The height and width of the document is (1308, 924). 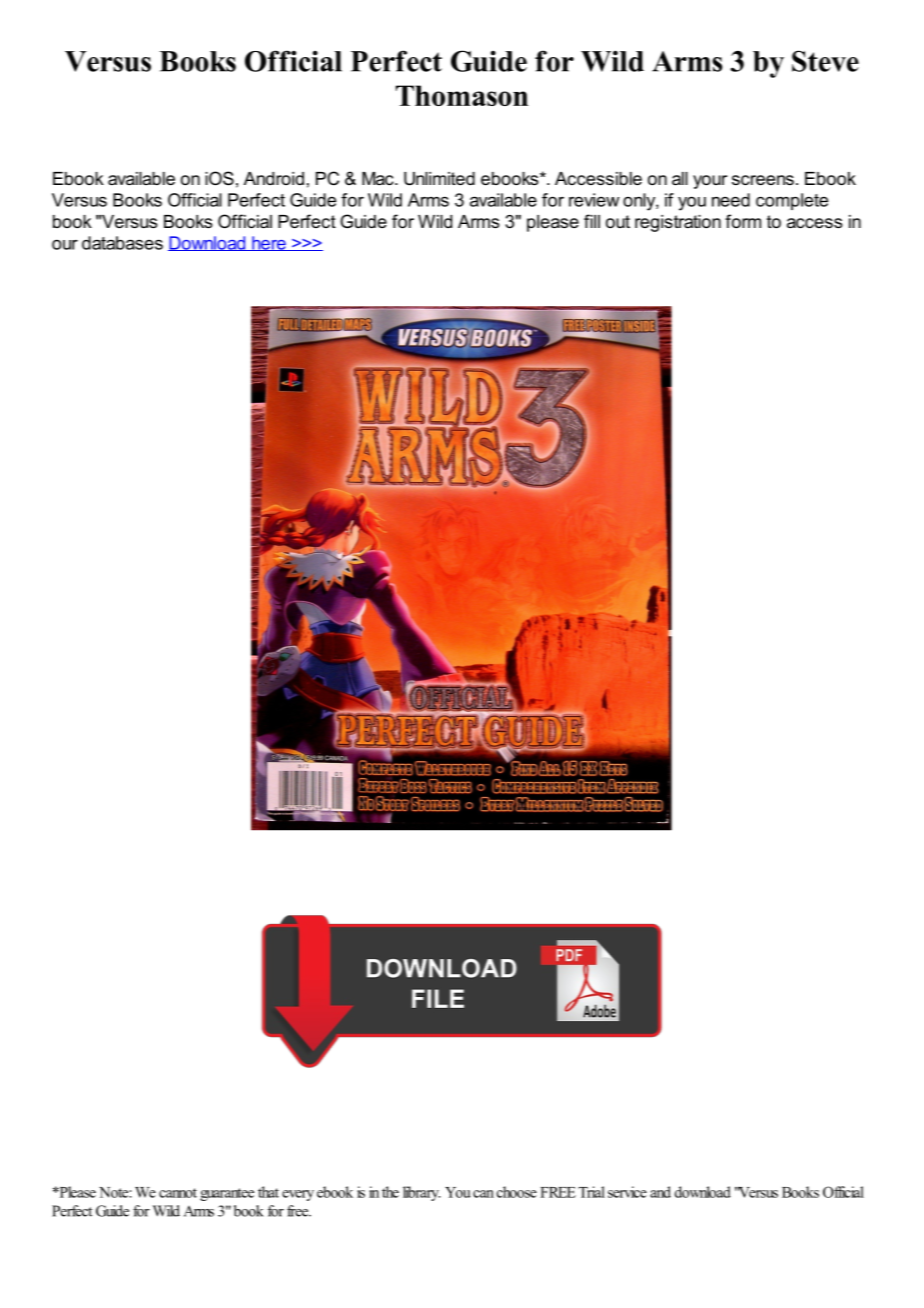 What do you see at coordinates (274, 178) in the document?
I see `Android` at bounding box center [274, 178].
